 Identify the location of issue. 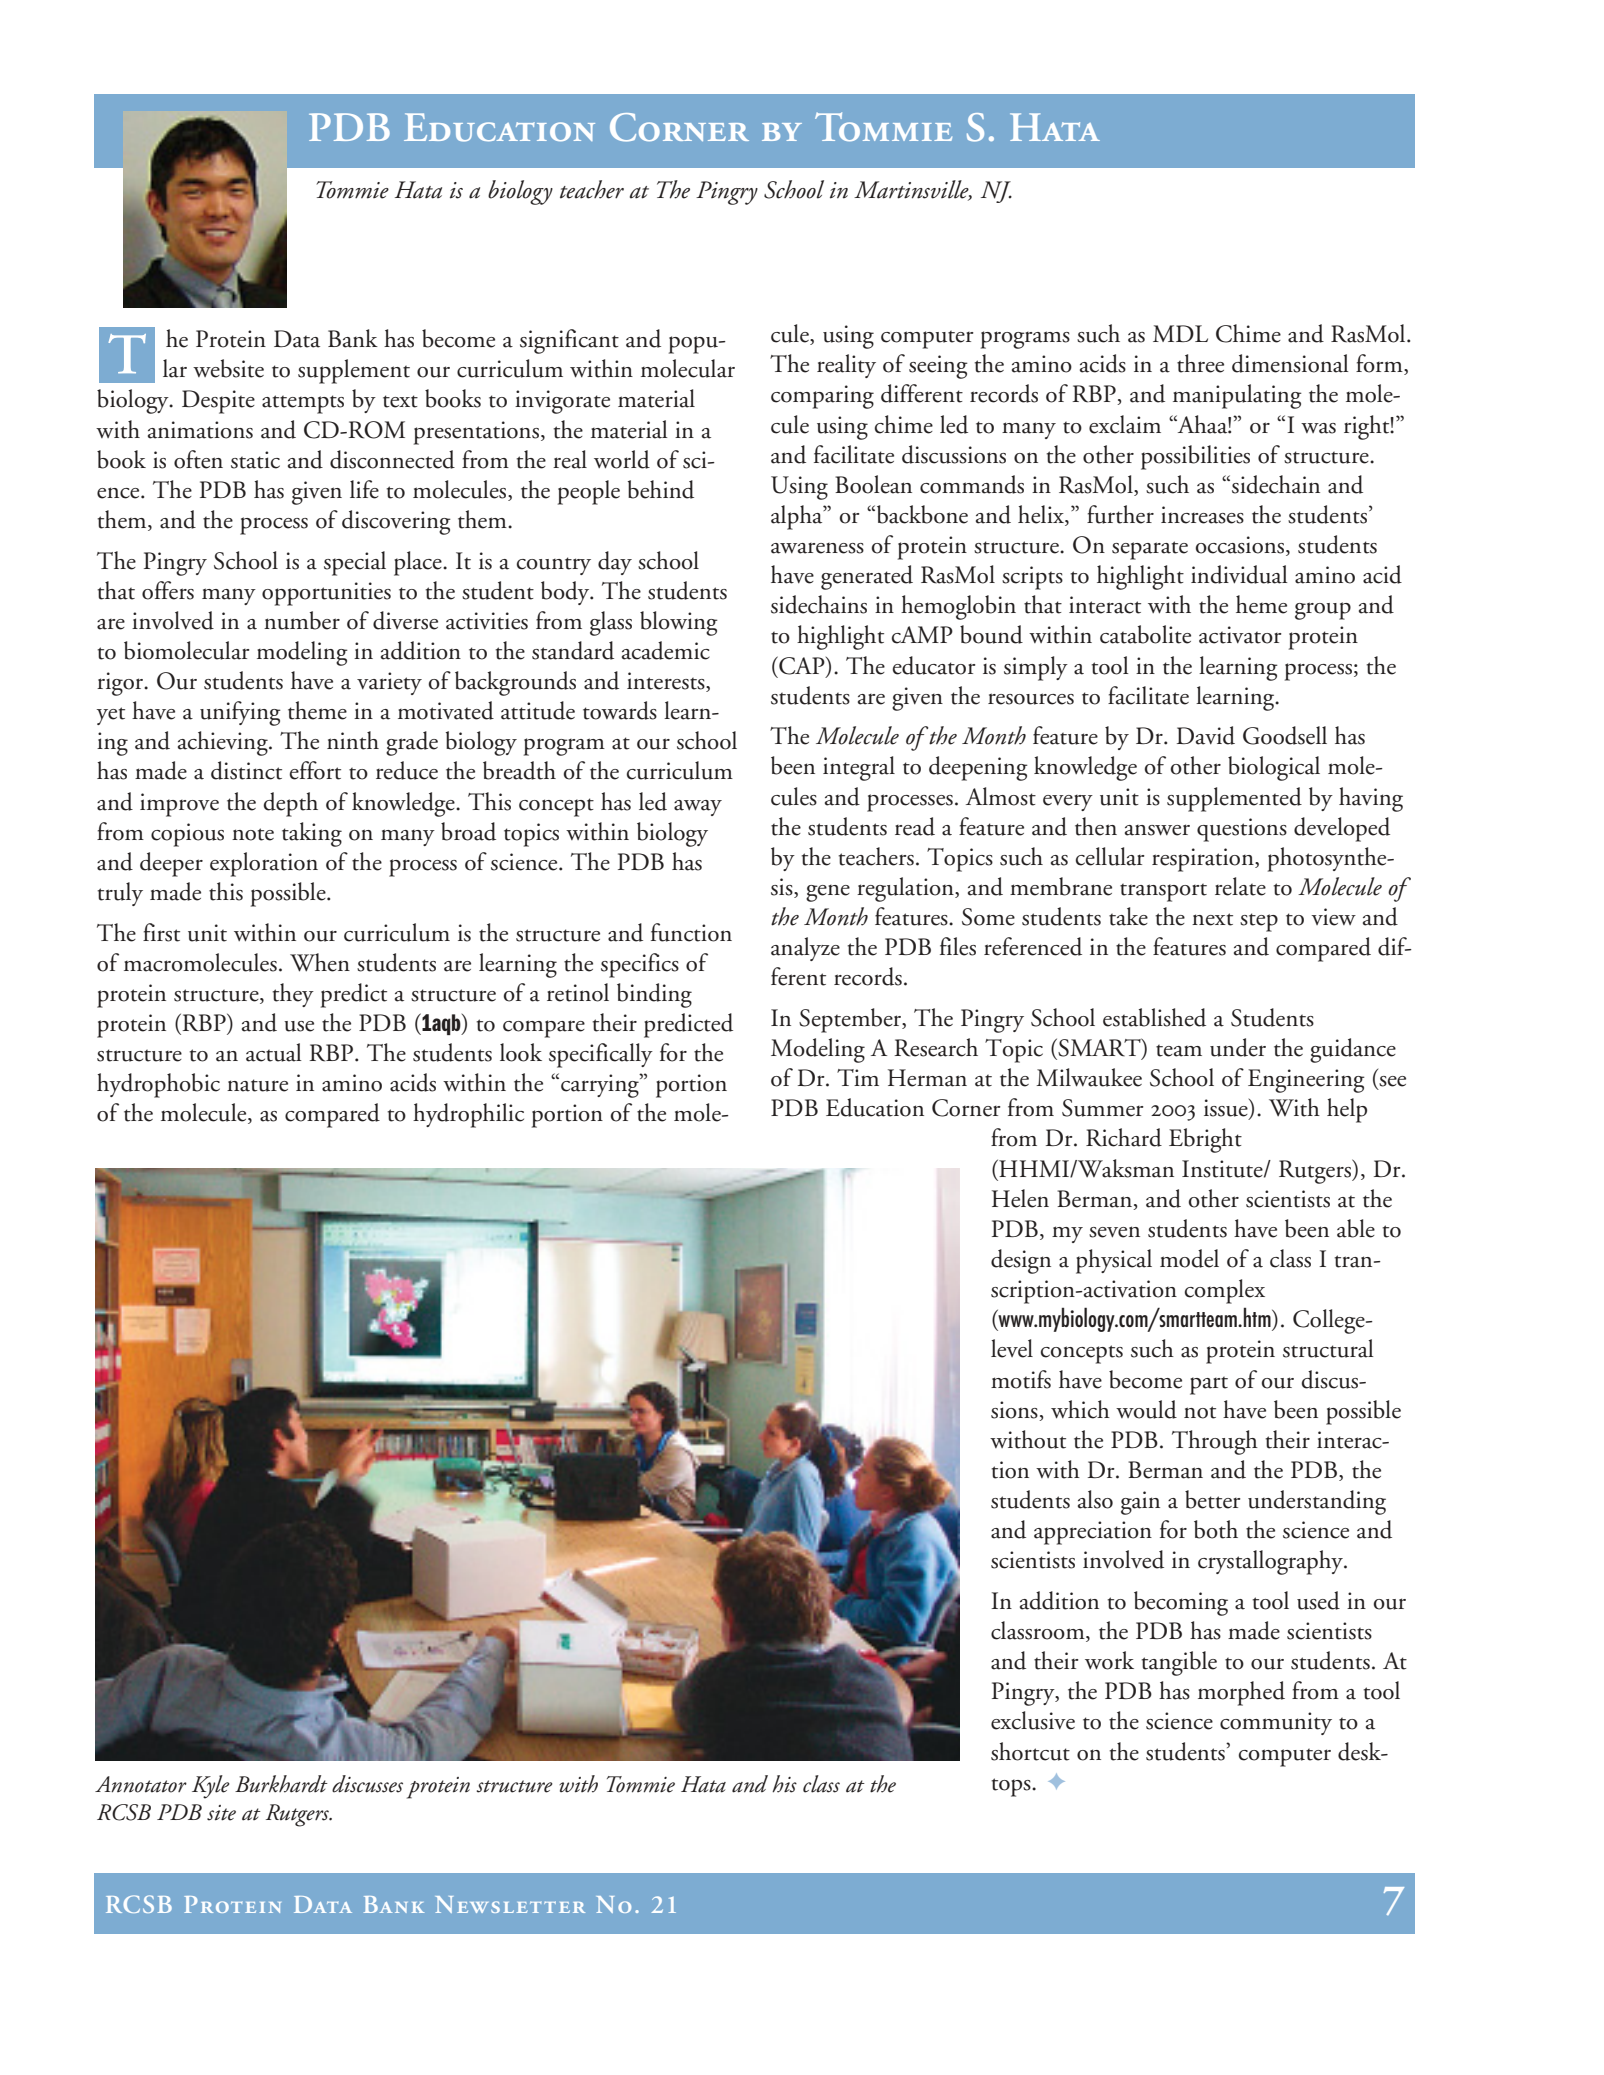
(1227, 1109).
